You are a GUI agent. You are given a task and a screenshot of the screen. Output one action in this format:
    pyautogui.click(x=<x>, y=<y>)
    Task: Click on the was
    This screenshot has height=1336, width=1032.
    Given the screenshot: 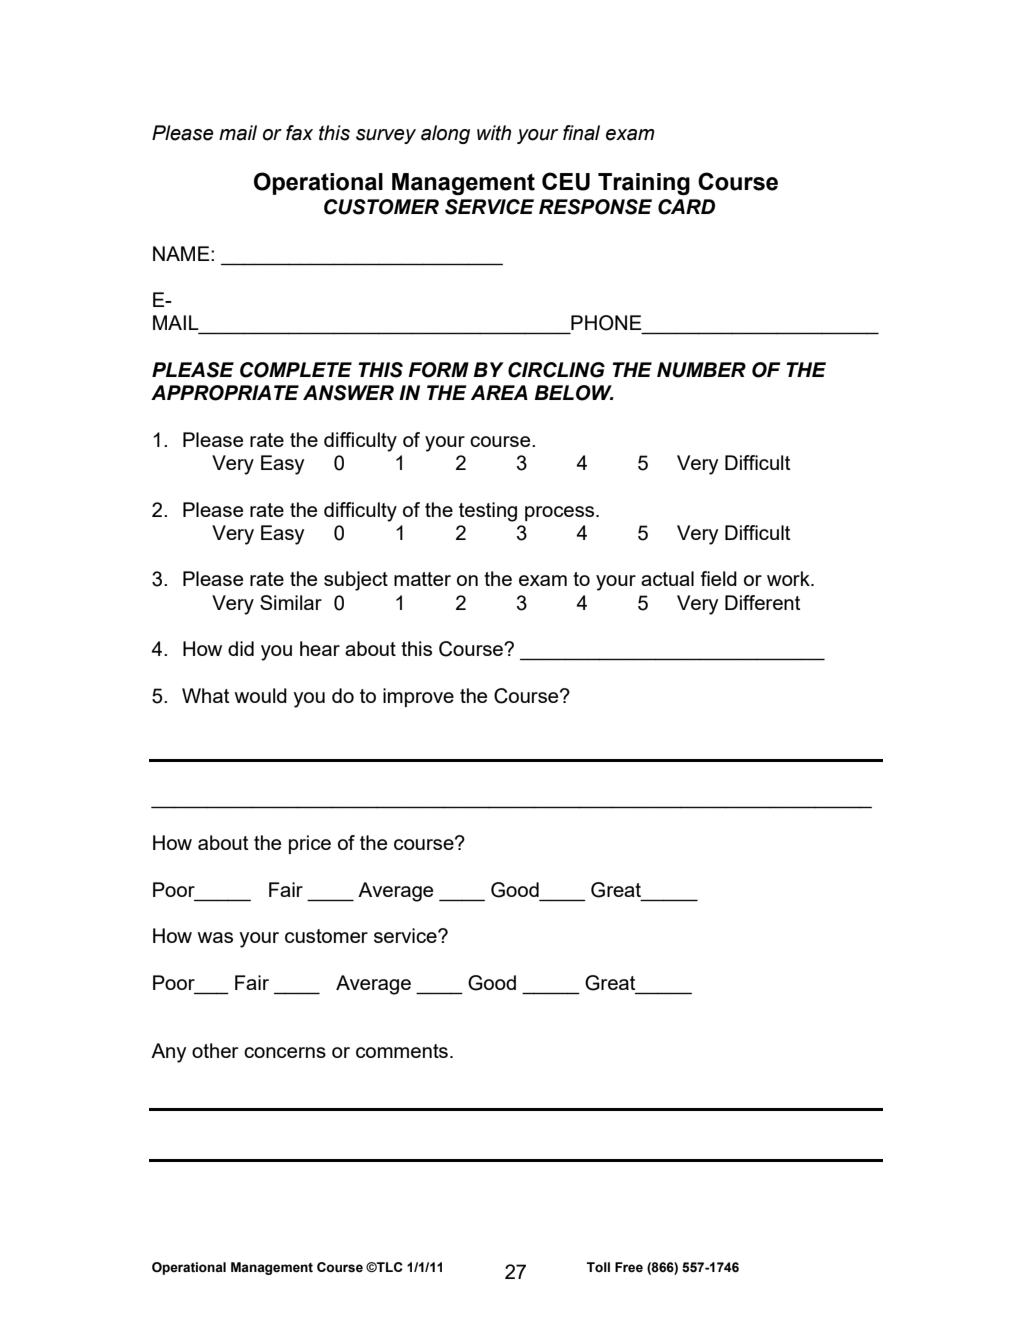 What is the action you would take?
    pyautogui.click(x=215, y=937)
